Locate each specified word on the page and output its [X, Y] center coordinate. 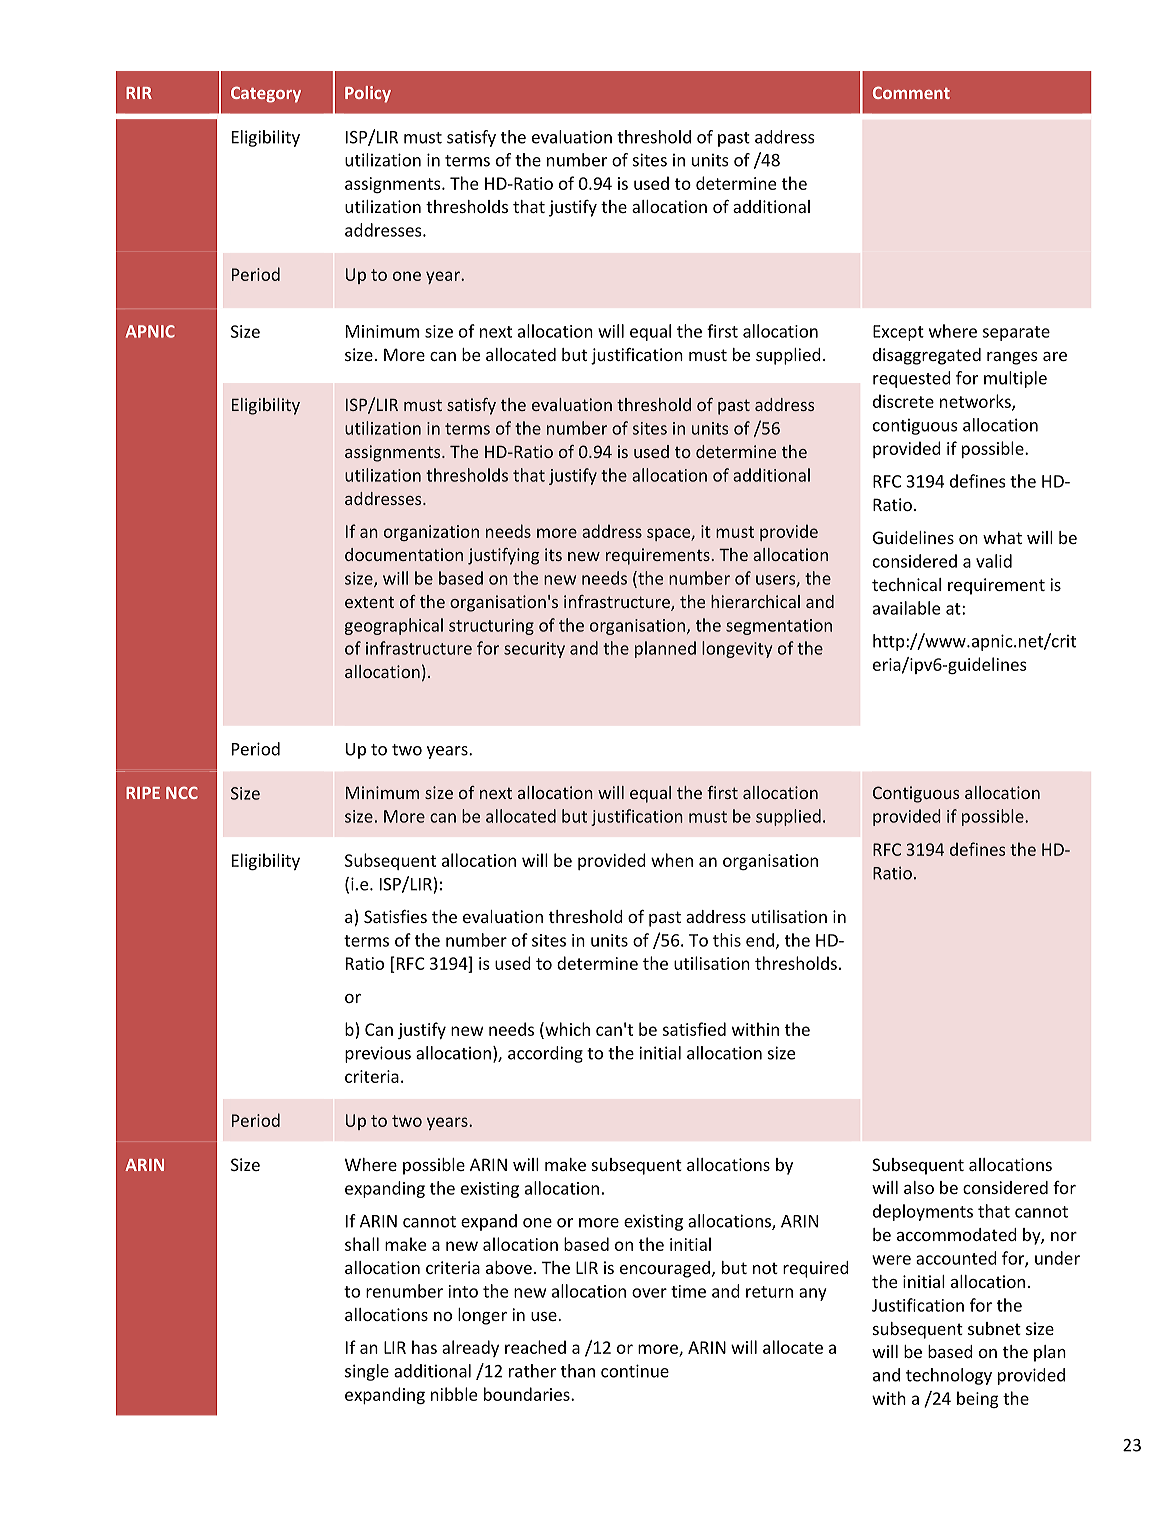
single [367, 1372]
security [534, 650]
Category [266, 94]
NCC [182, 792]
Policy [368, 94]
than [578, 1371]
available [906, 608]
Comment [911, 92]
